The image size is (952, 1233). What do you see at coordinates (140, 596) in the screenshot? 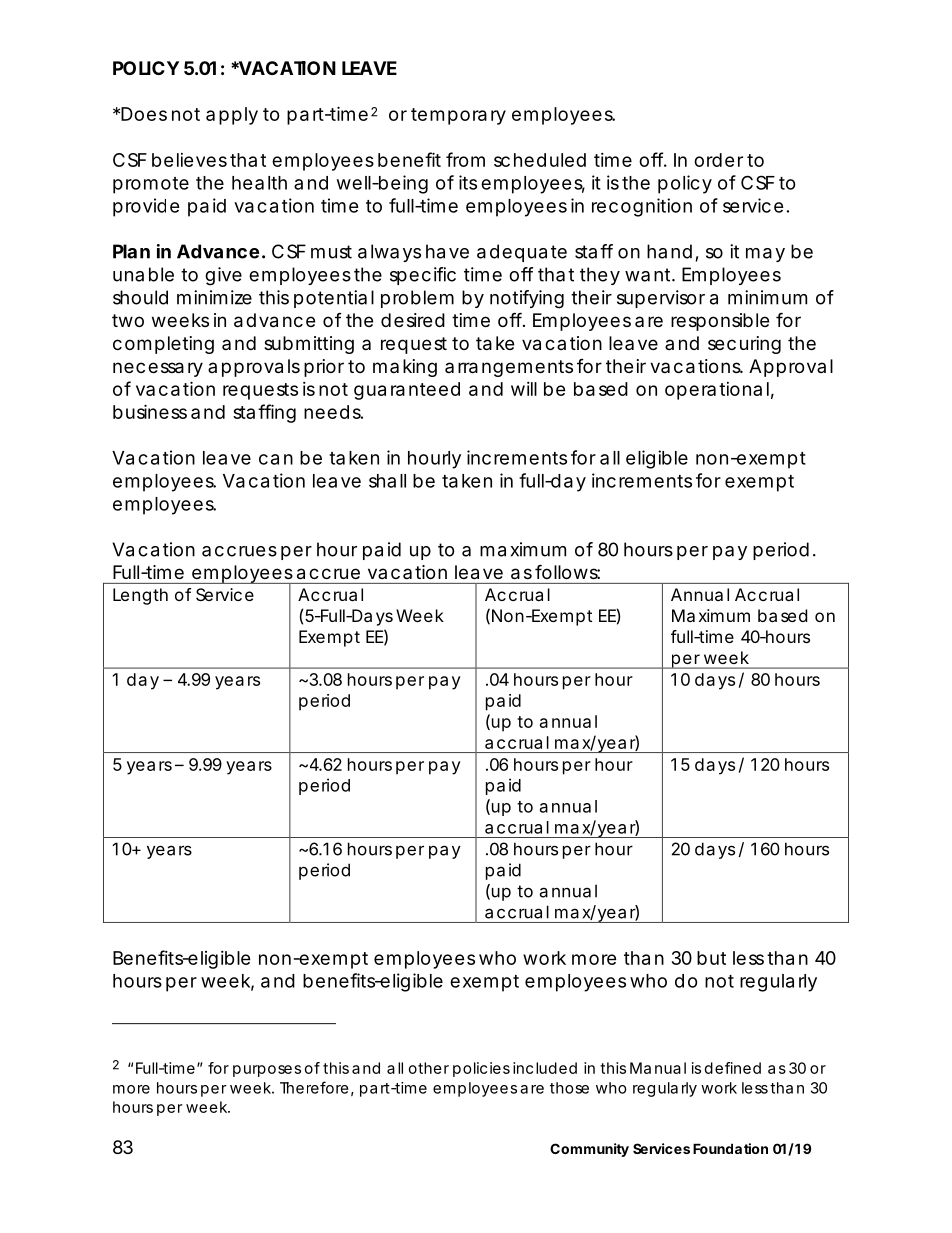
I see `Length` at bounding box center [140, 596].
